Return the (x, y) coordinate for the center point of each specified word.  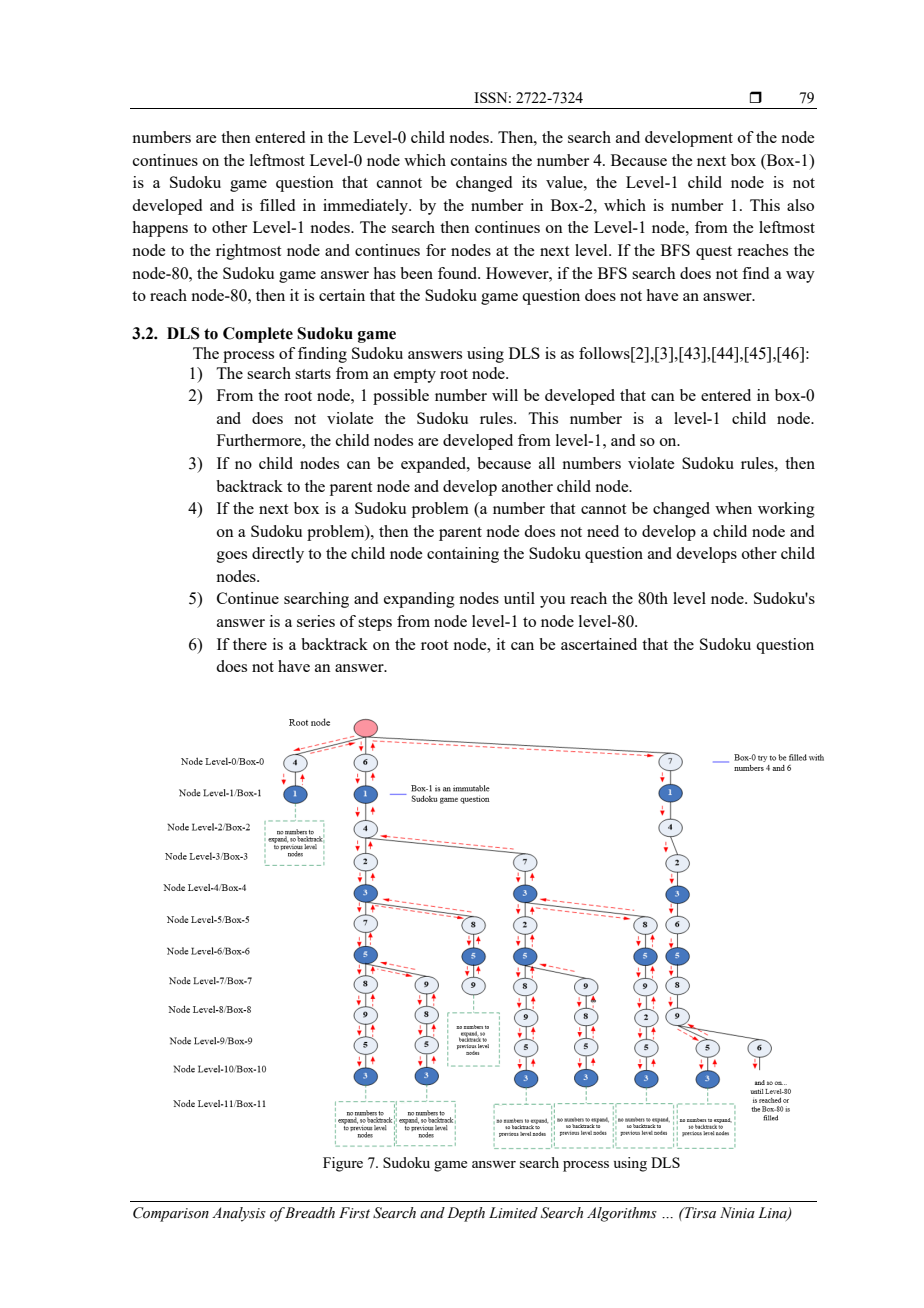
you (552, 602)
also (800, 205)
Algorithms (622, 1214)
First (354, 1213)
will (505, 395)
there (250, 644)
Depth (466, 1214)
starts (313, 374)
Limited (513, 1213)
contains (479, 160)
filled (277, 205)
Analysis (239, 1214)
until (519, 598)
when (733, 508)
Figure (343, 1164)
